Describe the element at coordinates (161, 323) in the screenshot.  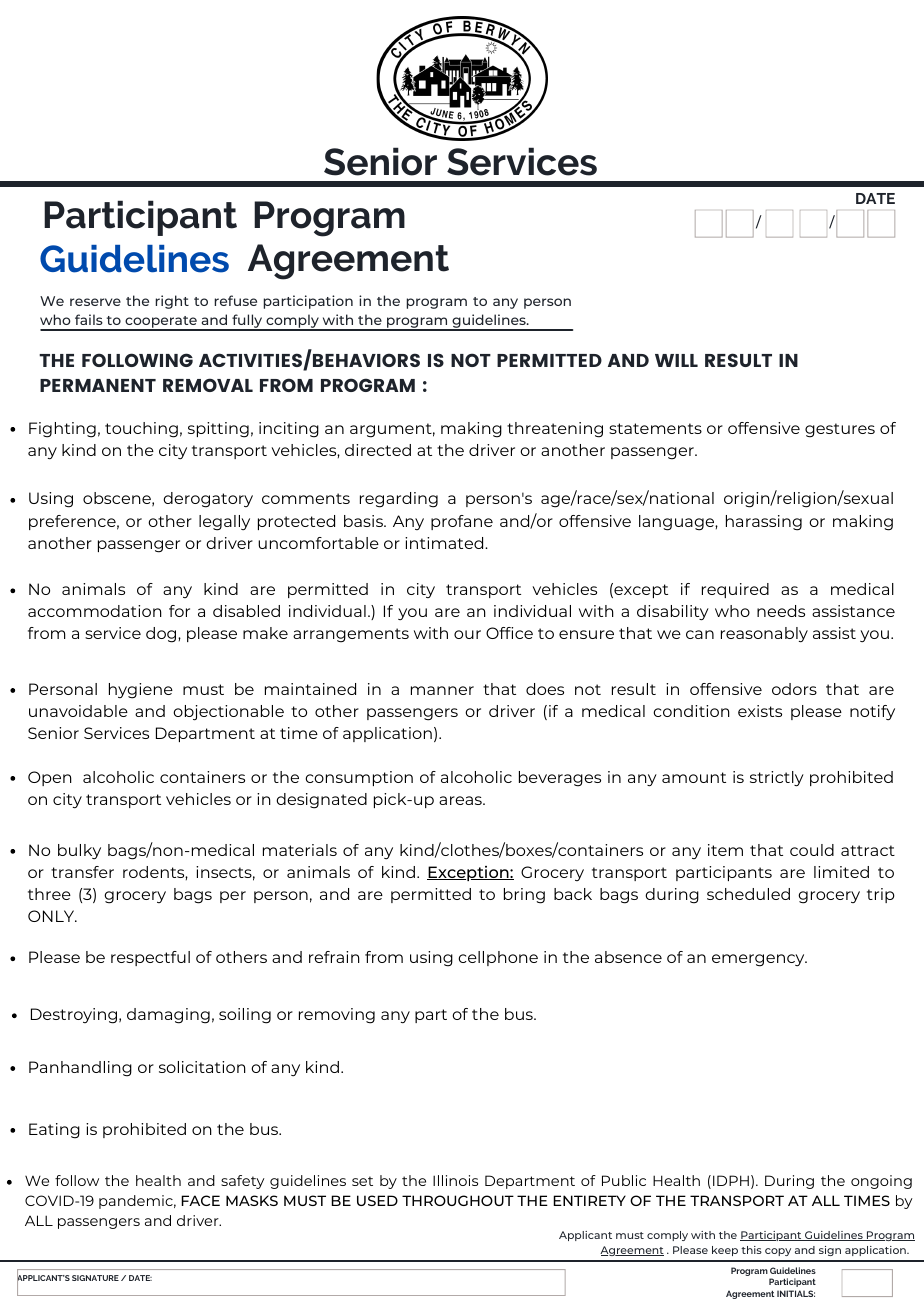
I see `cooperate` at that location.
